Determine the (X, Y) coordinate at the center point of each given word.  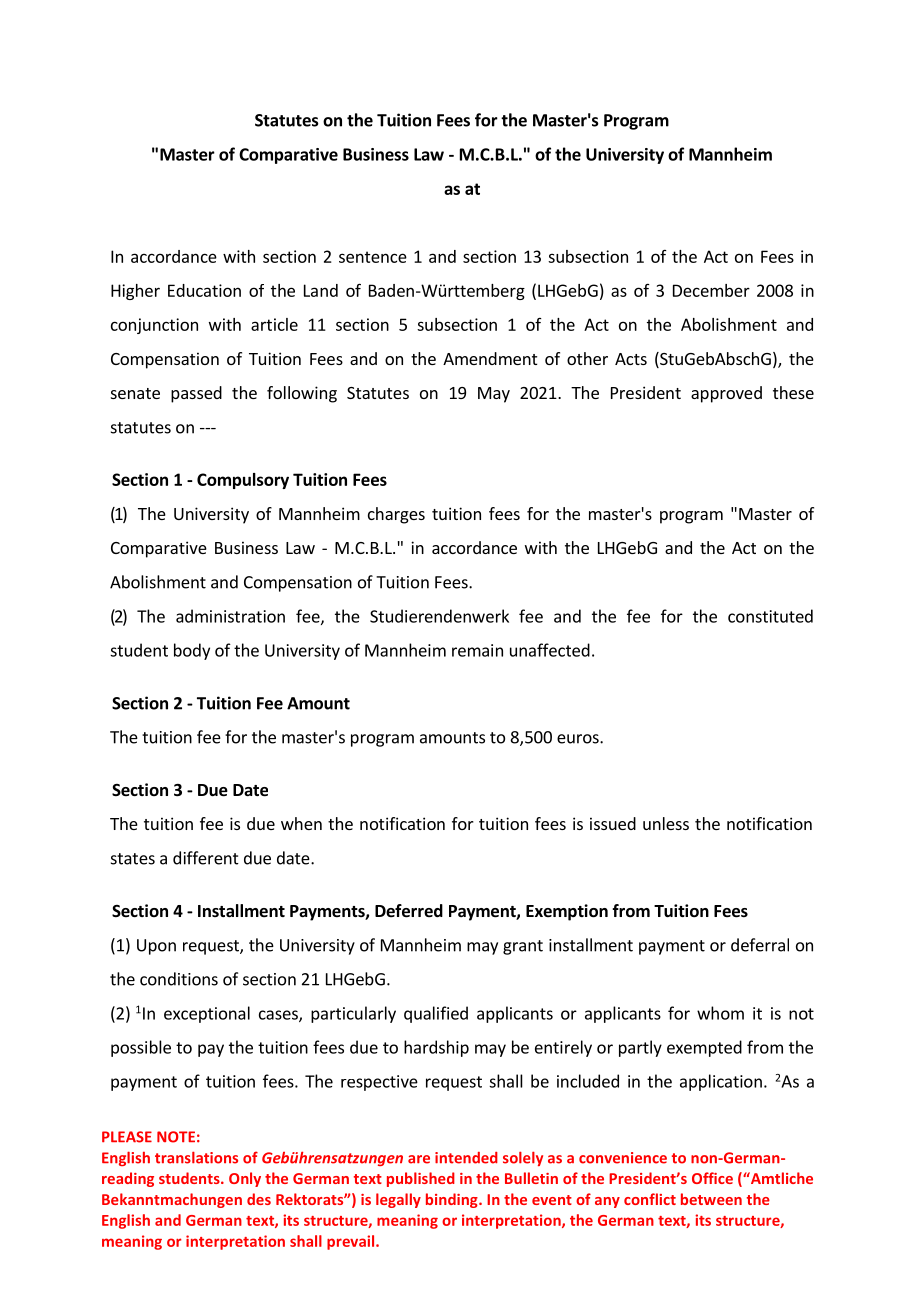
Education (204, 290)
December (711, 290)
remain (477, 650)
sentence (373, 257)
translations (196, 1157)
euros (579, 739)
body (192, 651)
